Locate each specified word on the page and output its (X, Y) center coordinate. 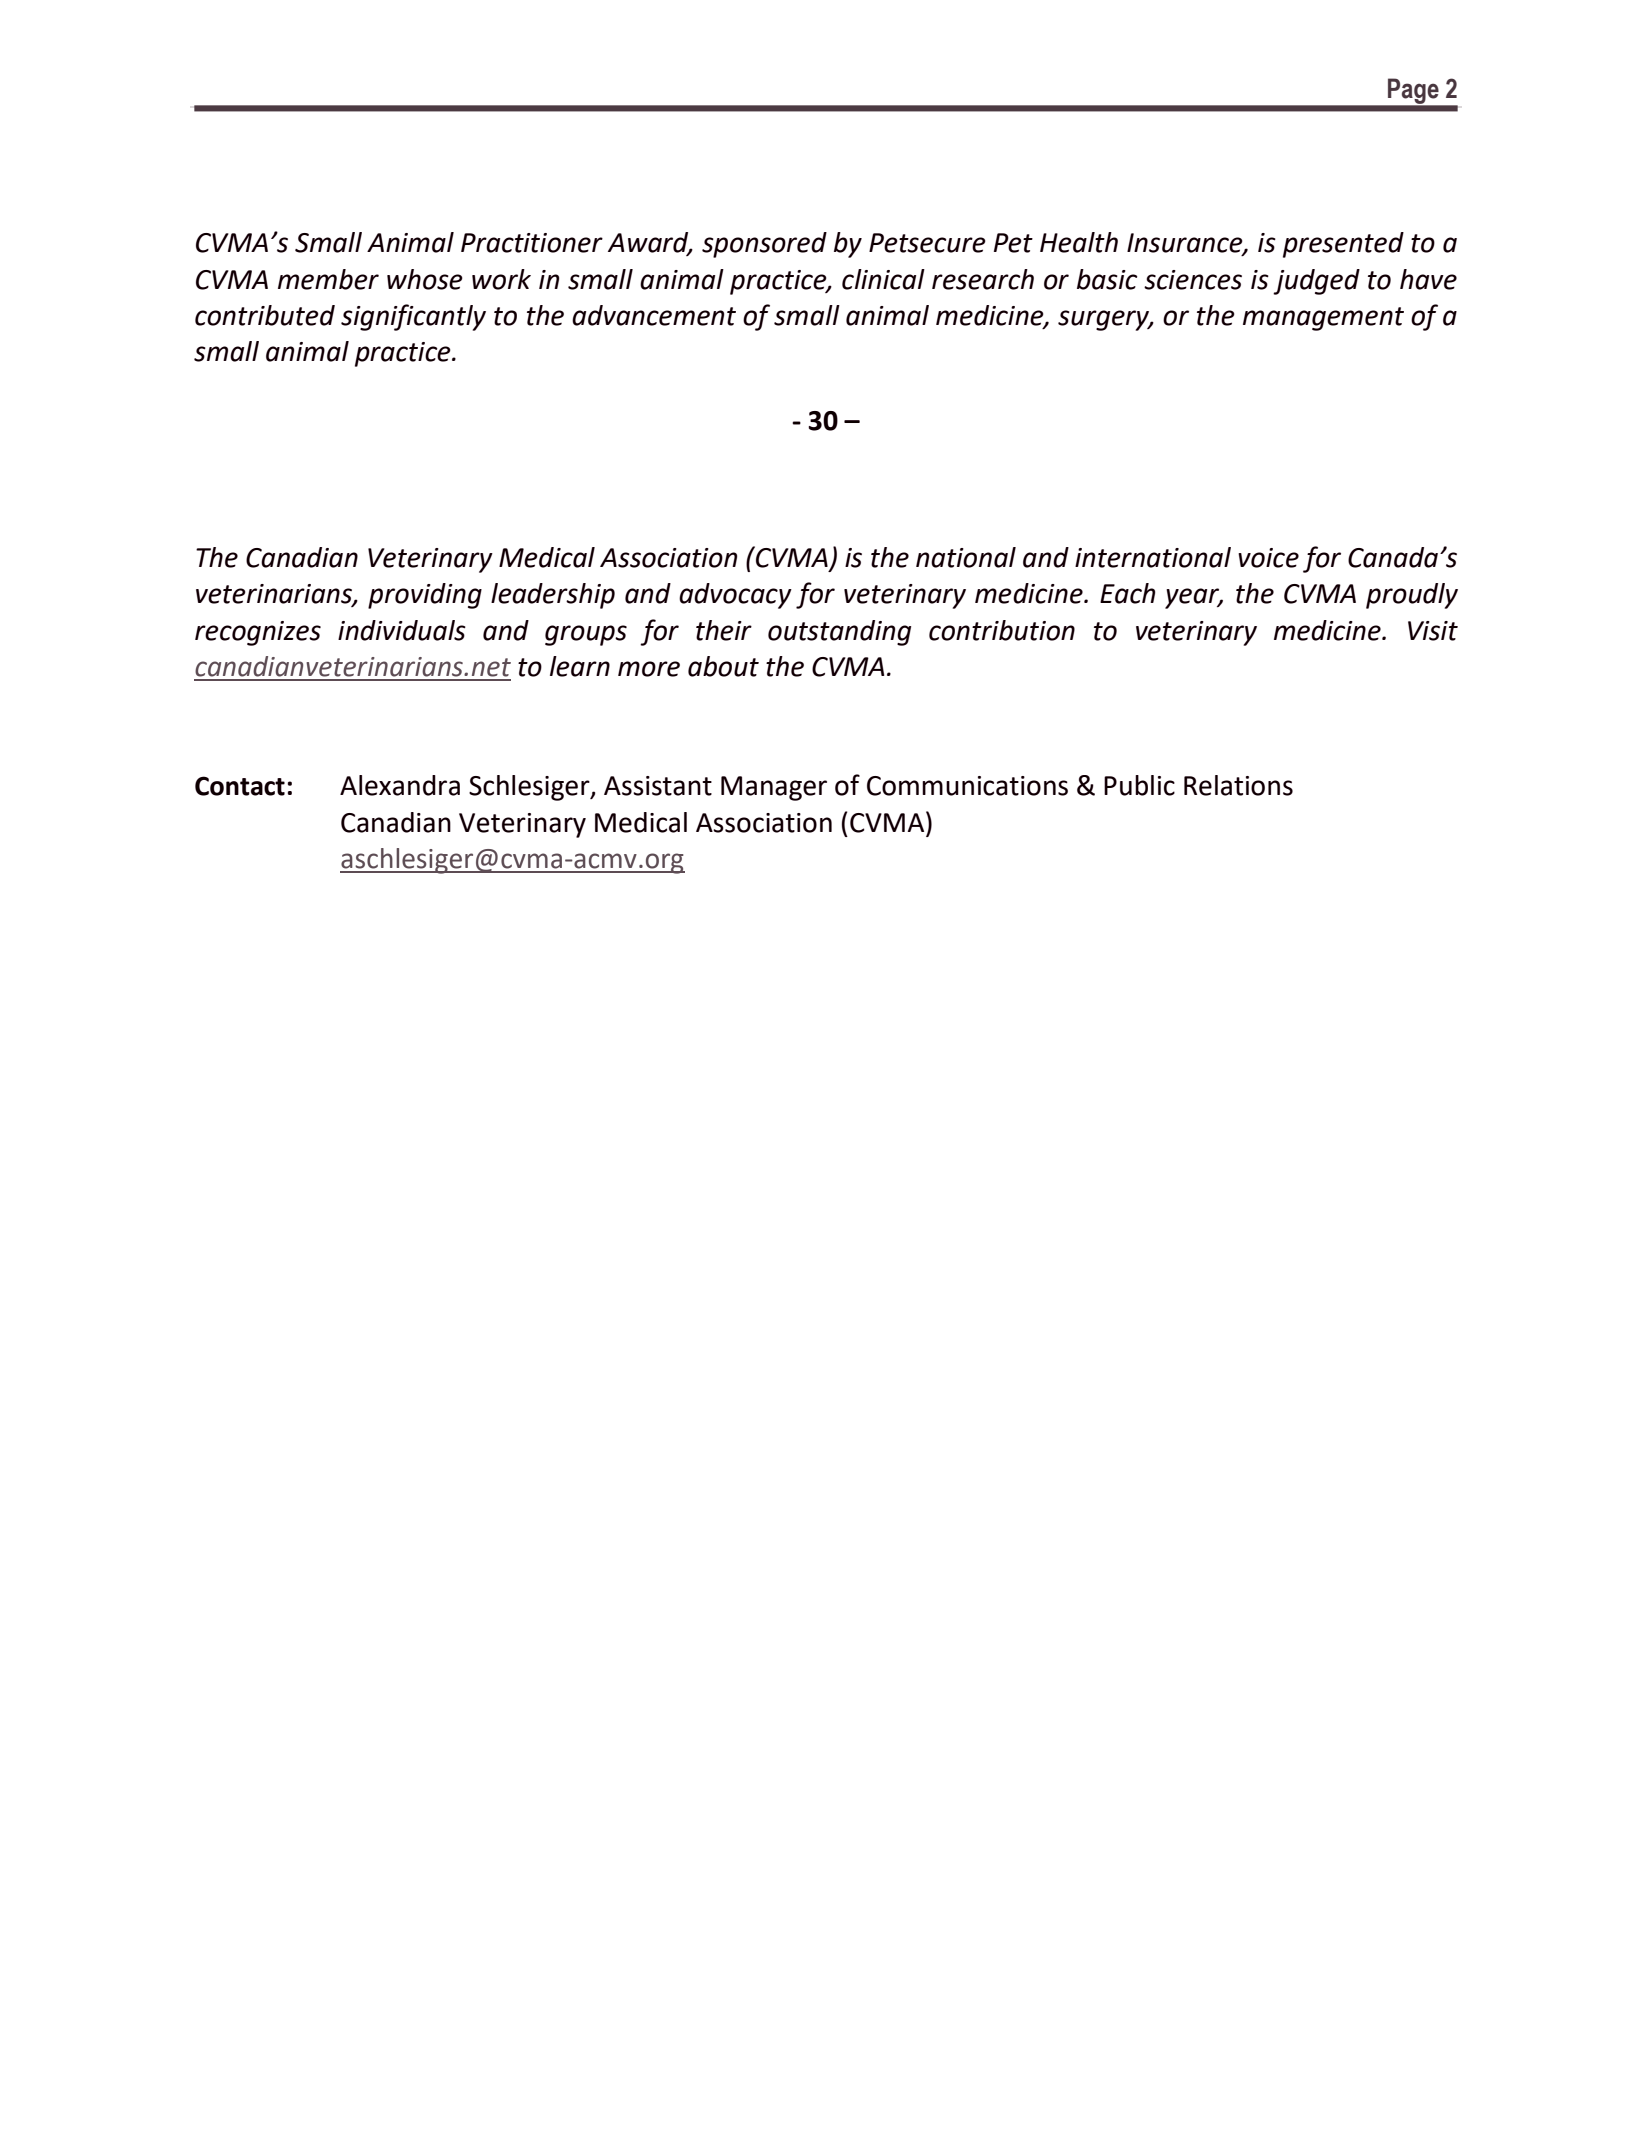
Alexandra (400, 785)
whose (425, 279)
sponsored (764, 245)
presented (1343, 245)
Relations (1238, 785)
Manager (774, 788)
